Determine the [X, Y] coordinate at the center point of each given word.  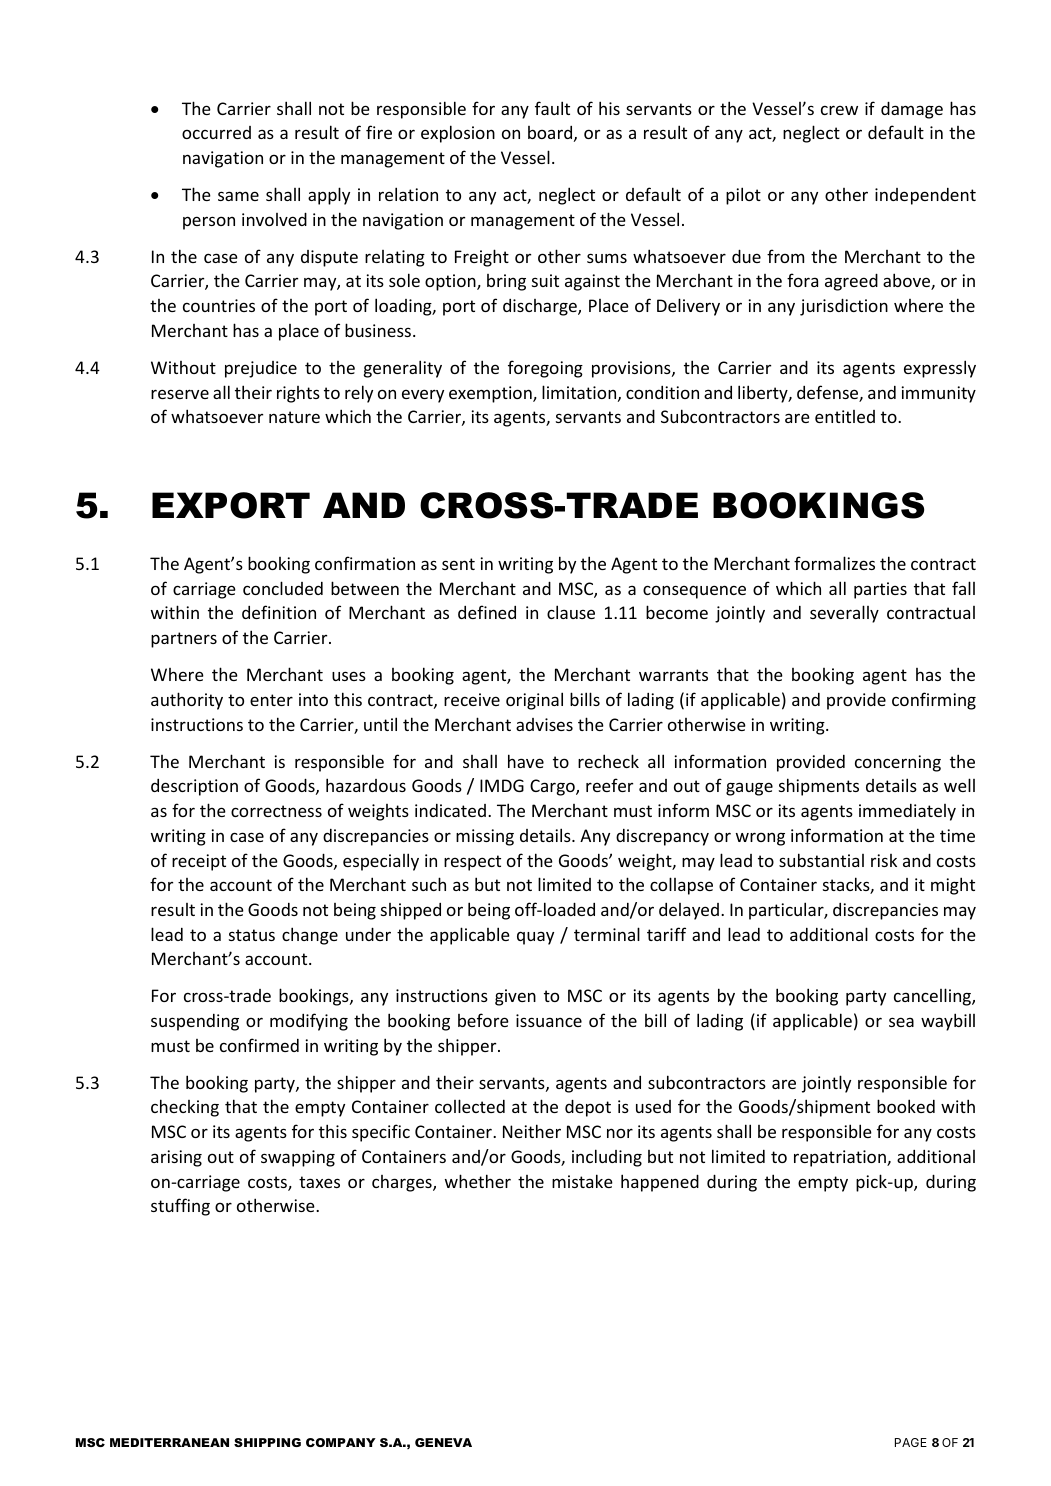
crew [839, 110]
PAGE [911, 1442]
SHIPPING [267, 1442]
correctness [276, 811]
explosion [458, 134]
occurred [216, 132]
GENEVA [443, 1442]
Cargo [553, 787]
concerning [898, 763]
